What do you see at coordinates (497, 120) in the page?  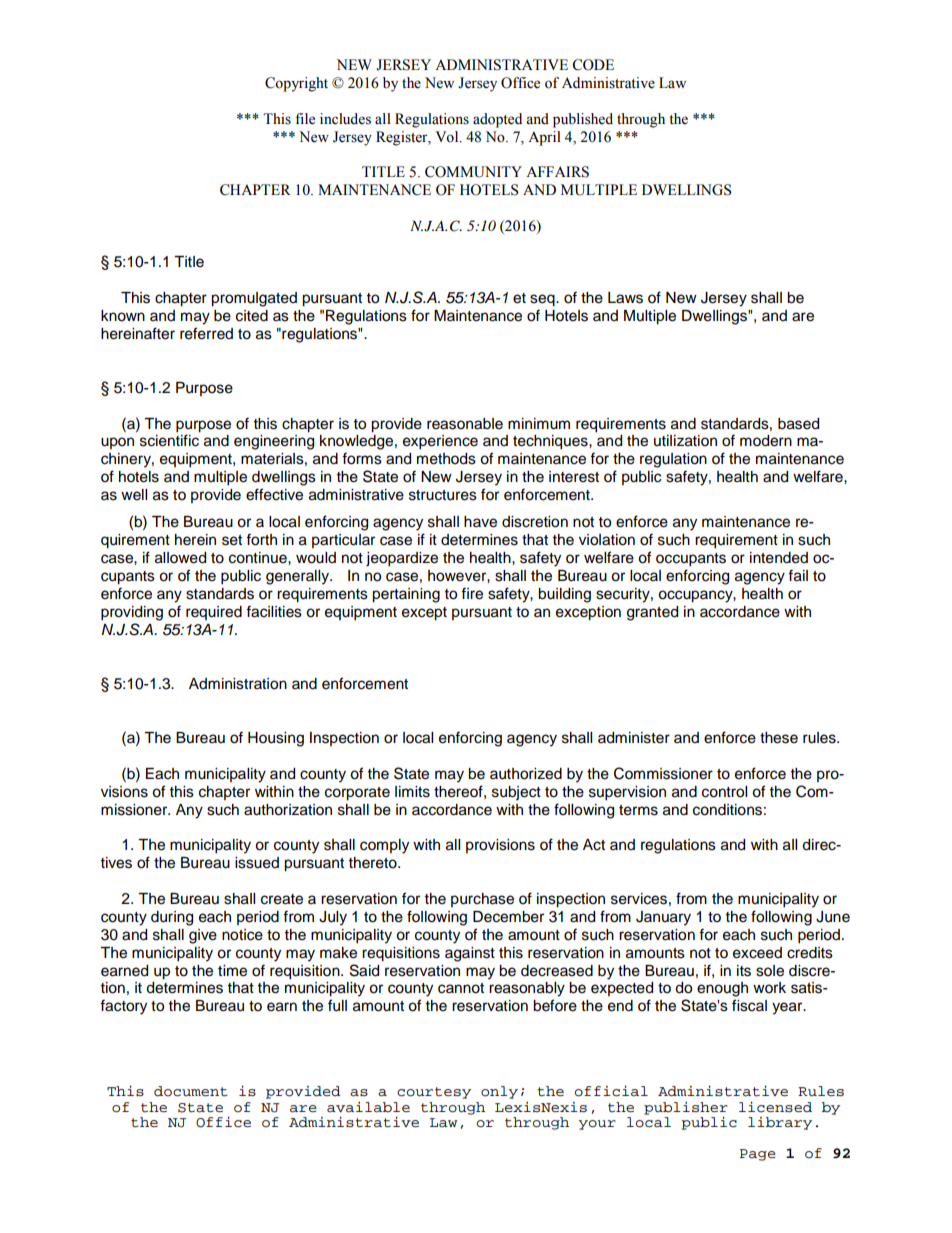 I see `adopted` at bounding box center [497, 120].
